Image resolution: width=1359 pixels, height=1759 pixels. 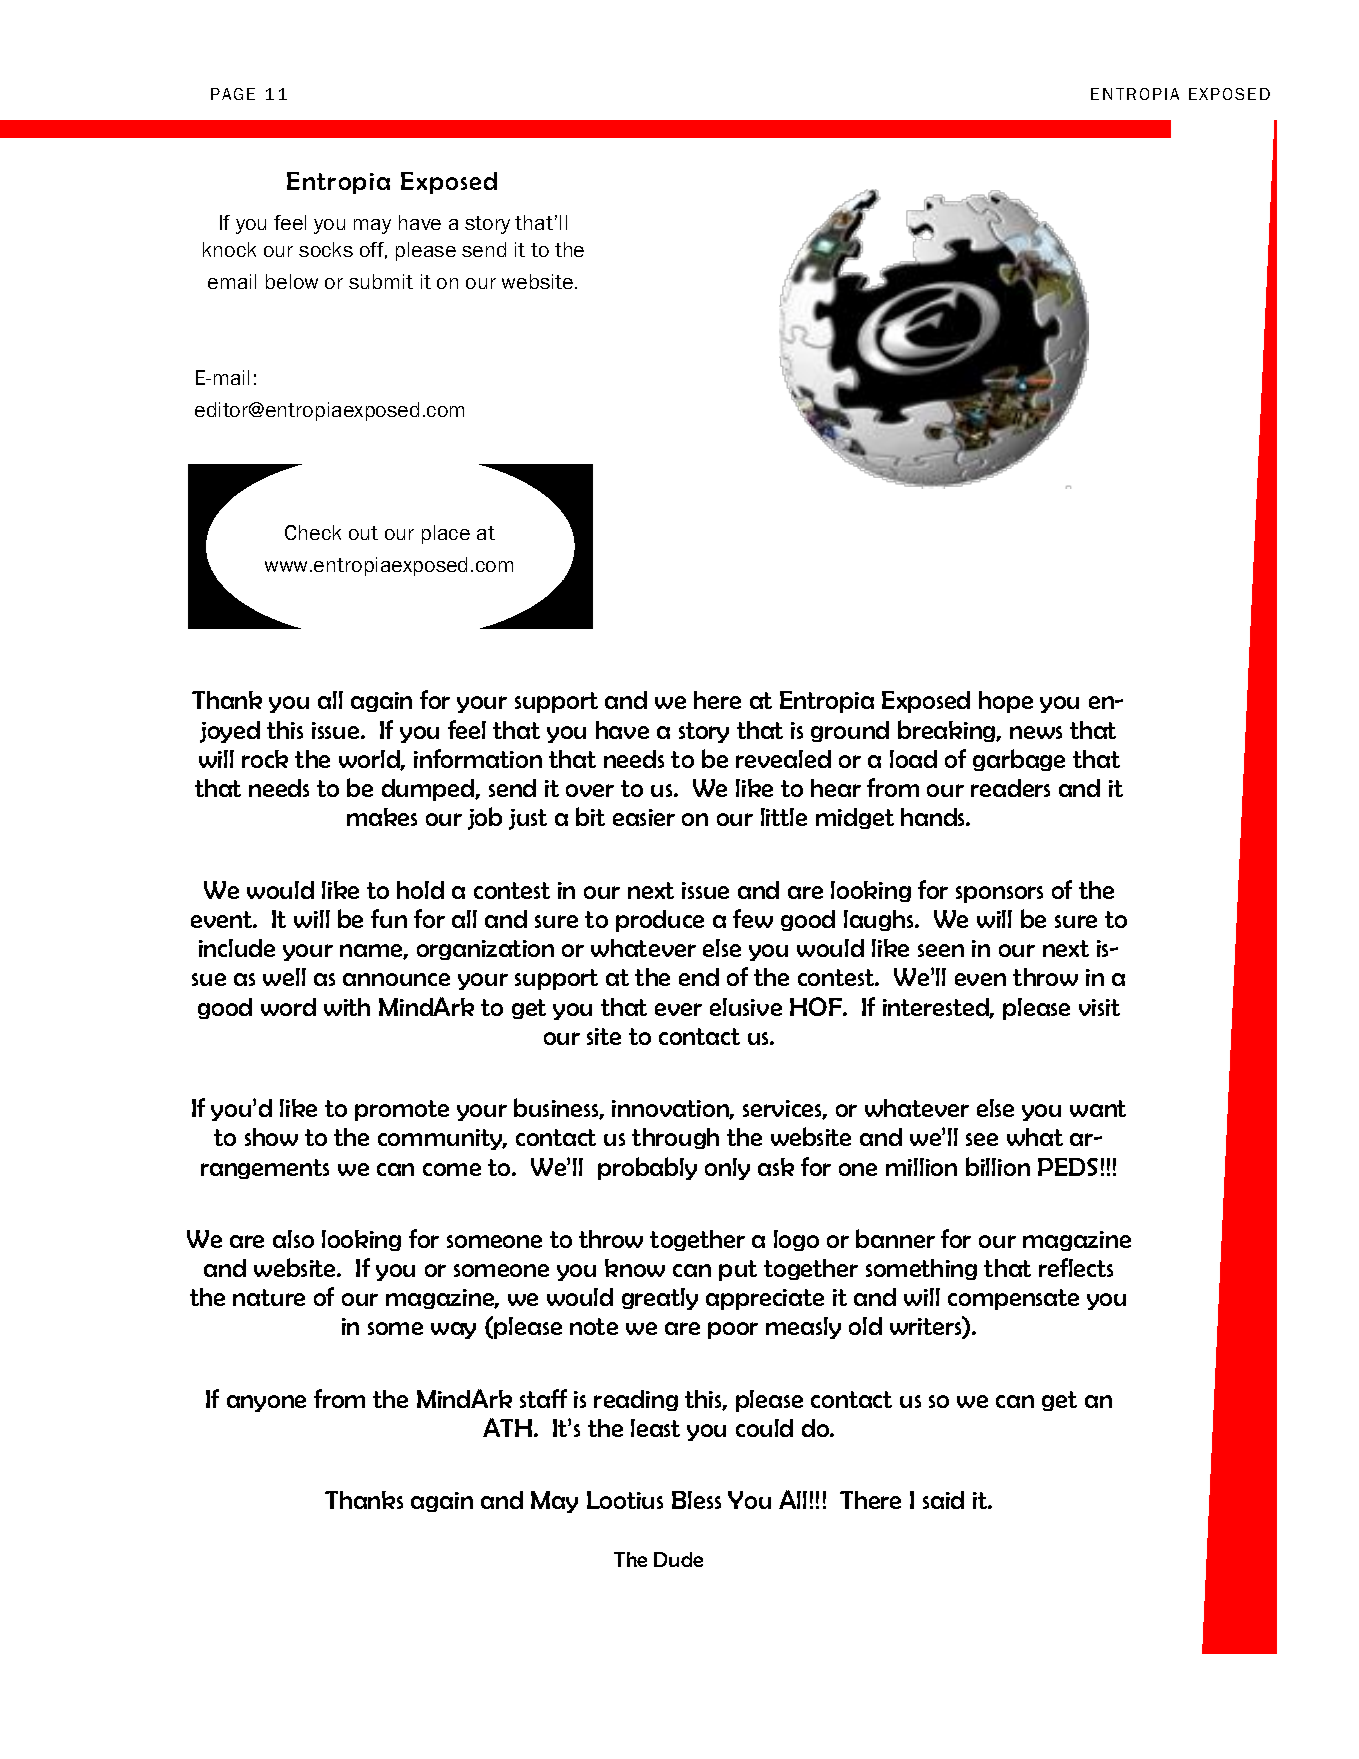 What do you see at coordinates (292, 281) in the screenshot?
I see `below` at bounding box center [292, 281].
